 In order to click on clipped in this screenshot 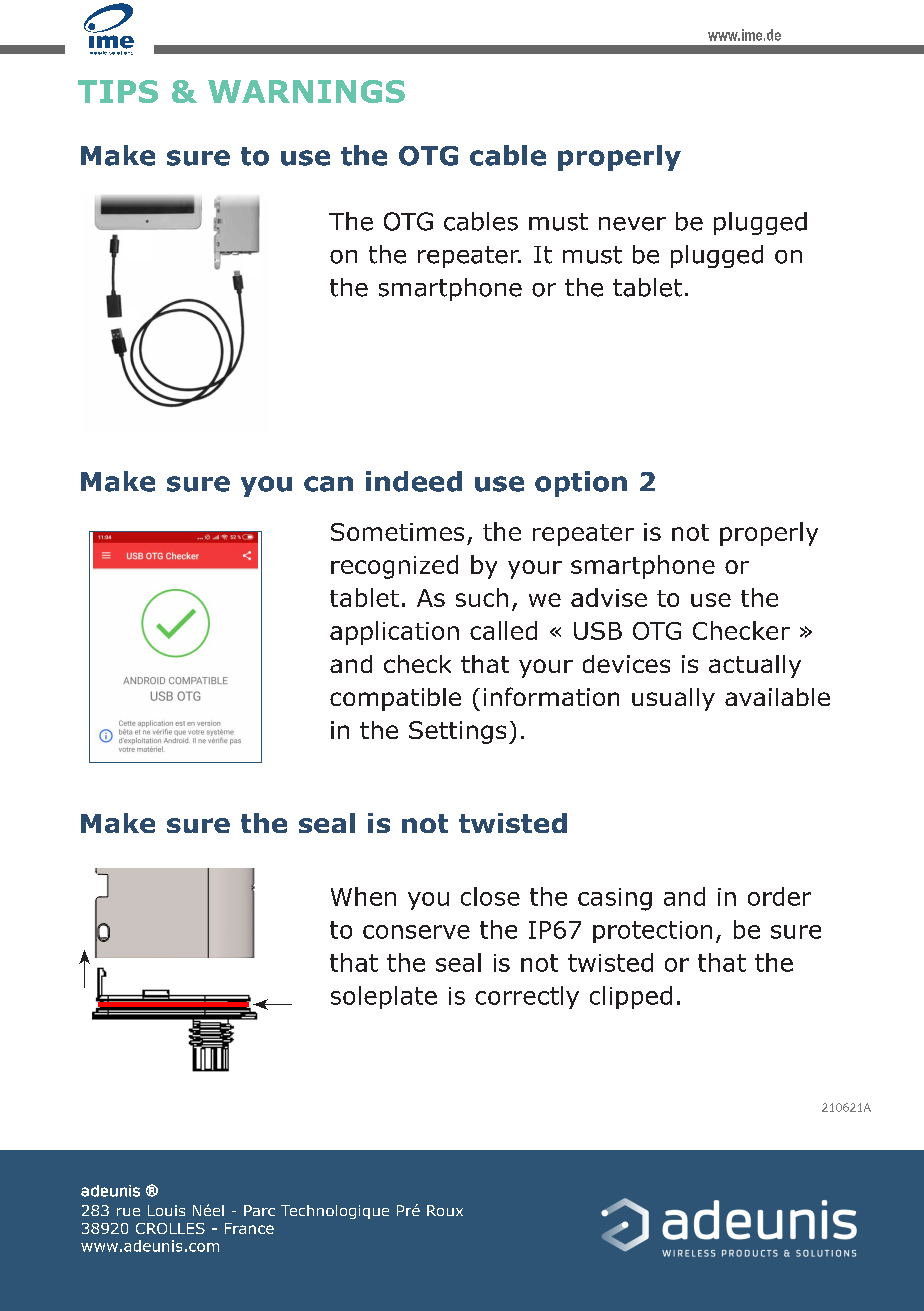, I will do `click(631, 997)`.
